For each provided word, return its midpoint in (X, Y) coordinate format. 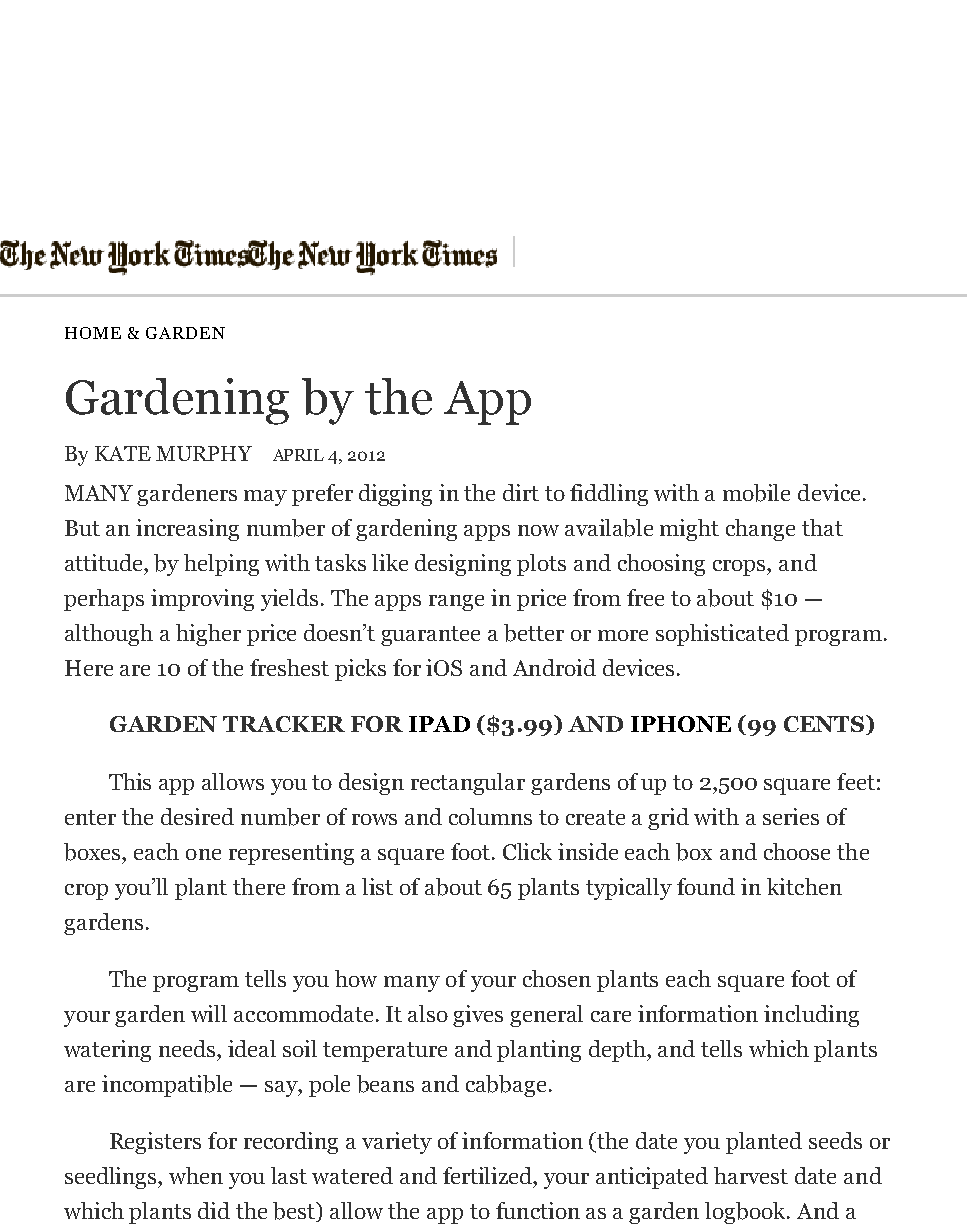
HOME (93, 333)
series (791, 816)
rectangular (468, 784)
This (130, 781)
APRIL (298, 455)
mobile (756, 493)
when (196, 1175)
